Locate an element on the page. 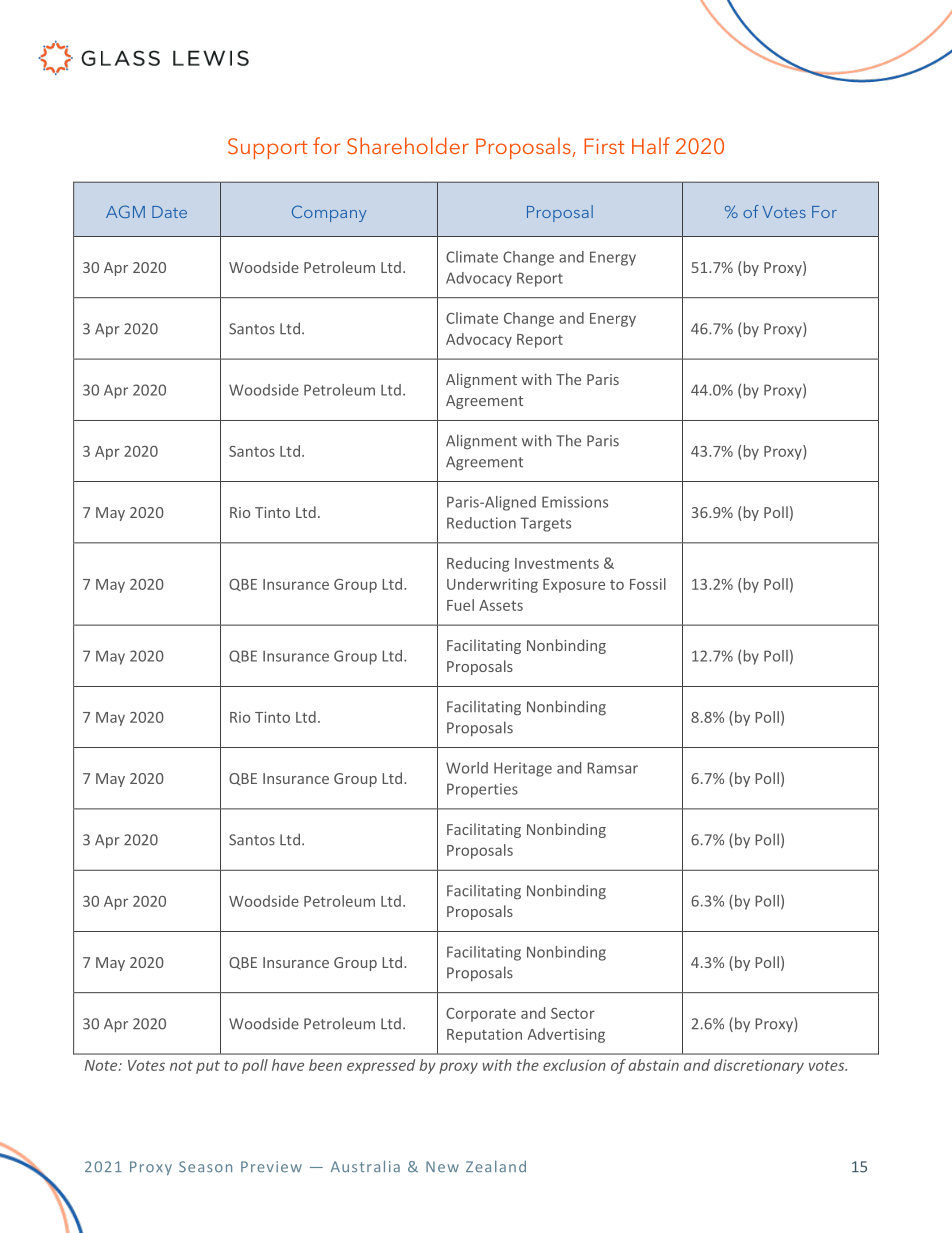 This document has width=952, height=1233. Exposure is located at coordinates (574, 586).
